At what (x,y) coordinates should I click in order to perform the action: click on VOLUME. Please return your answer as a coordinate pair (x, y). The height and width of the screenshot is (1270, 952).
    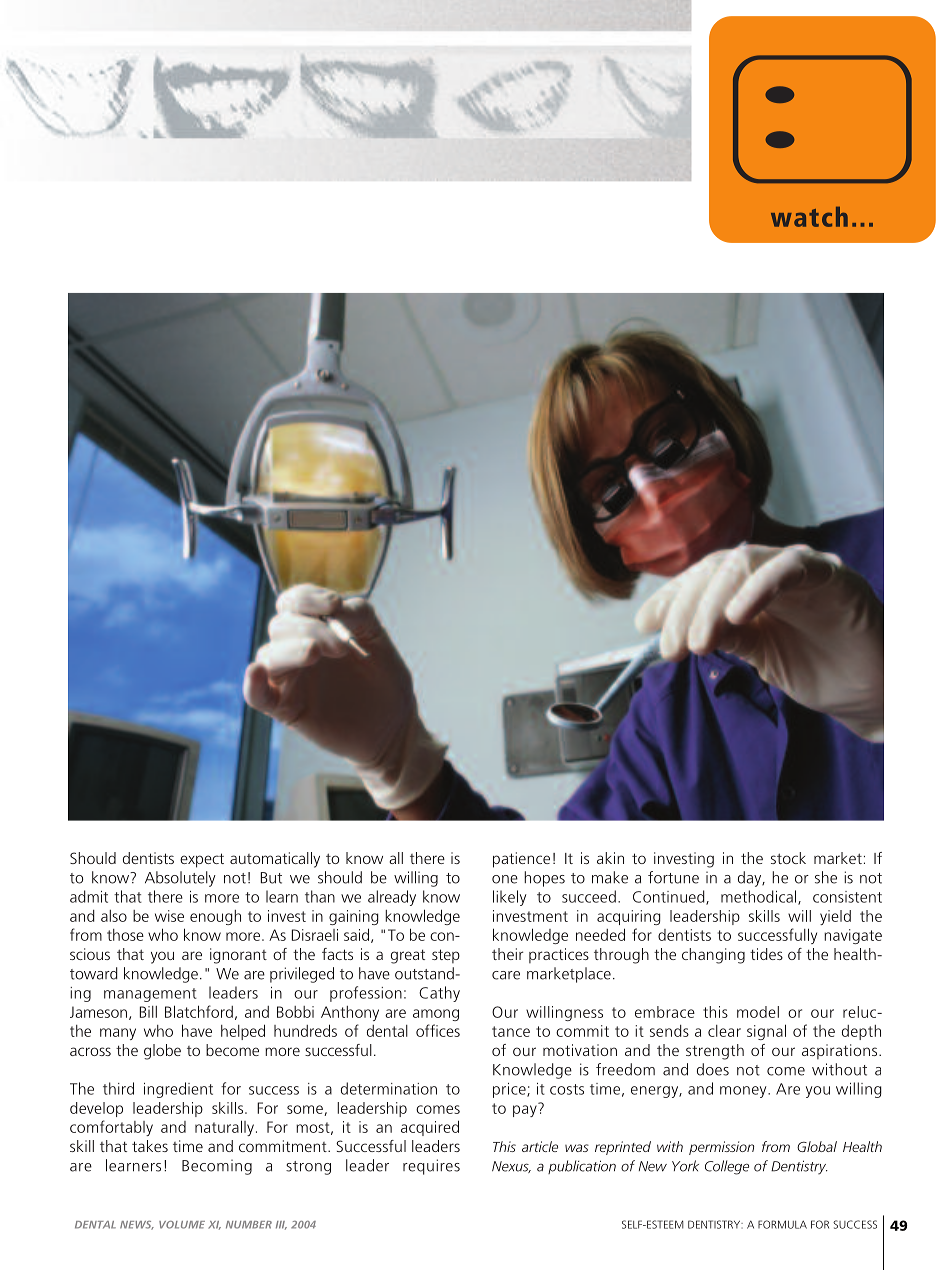
    Looking at the image, I should click on (182, 1225).
